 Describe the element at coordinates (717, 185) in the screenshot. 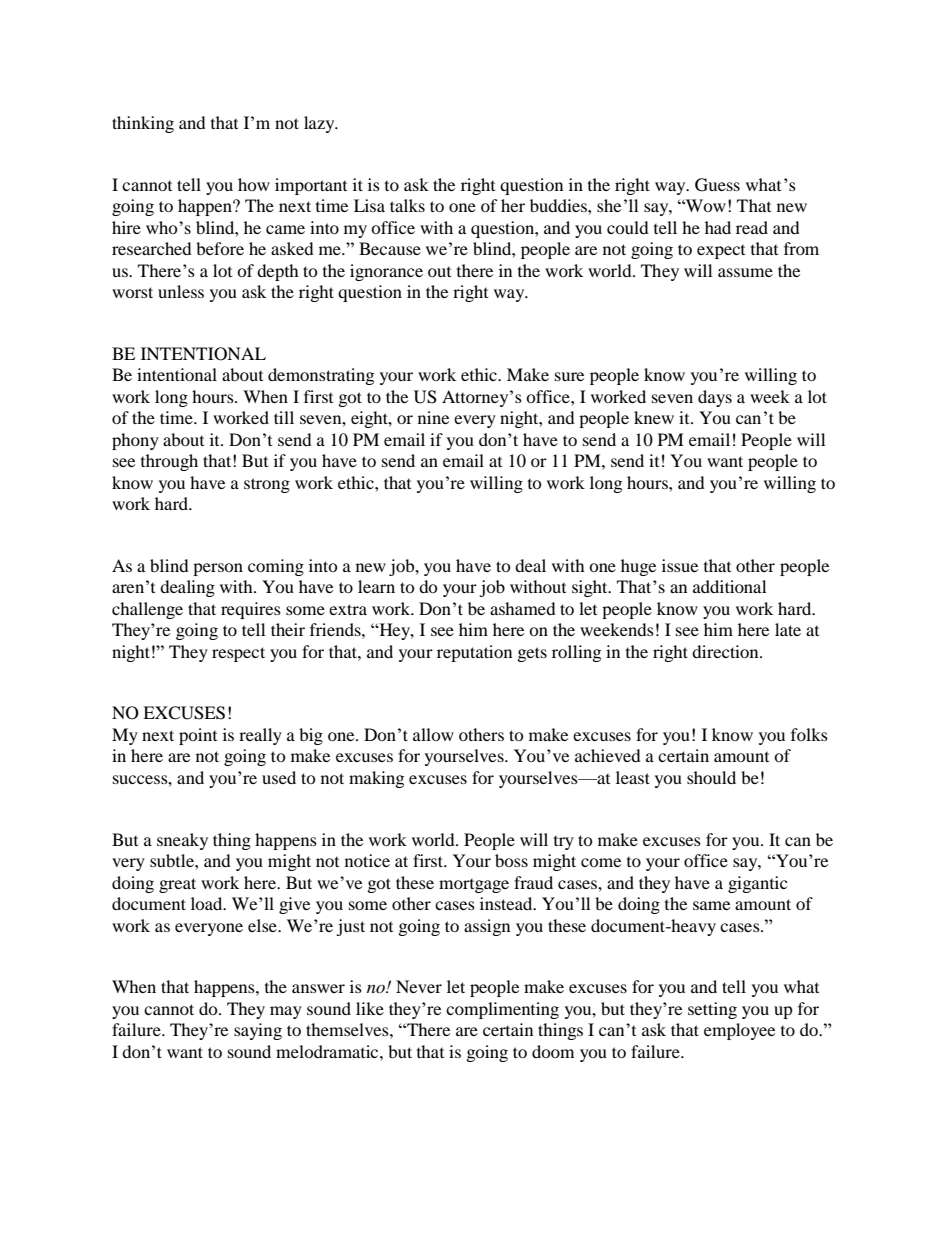

I see `Guess` at that location.
